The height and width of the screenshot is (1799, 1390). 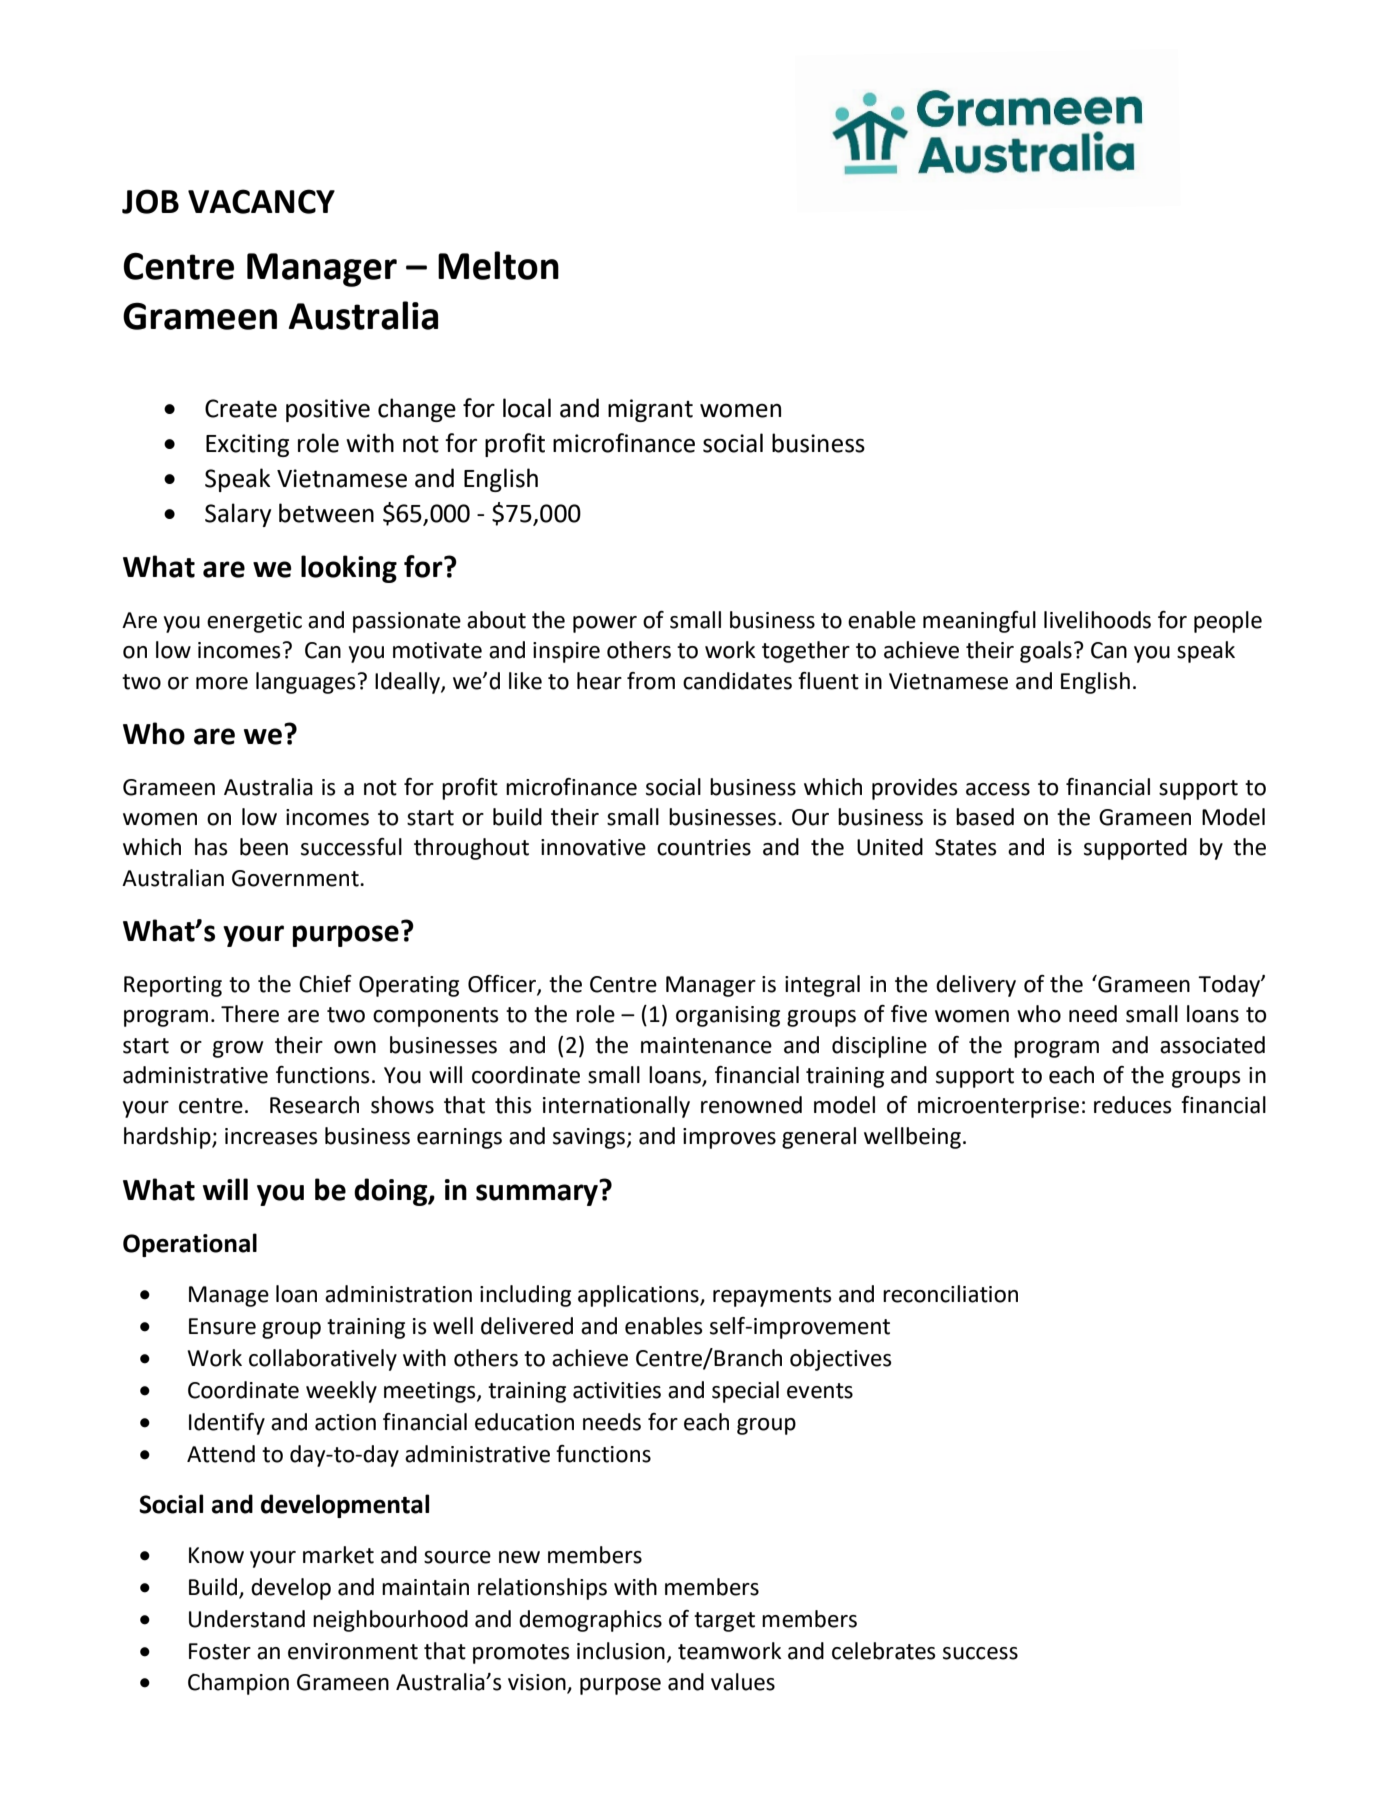 I want to click on migrant, so click(x=650, y=410).
